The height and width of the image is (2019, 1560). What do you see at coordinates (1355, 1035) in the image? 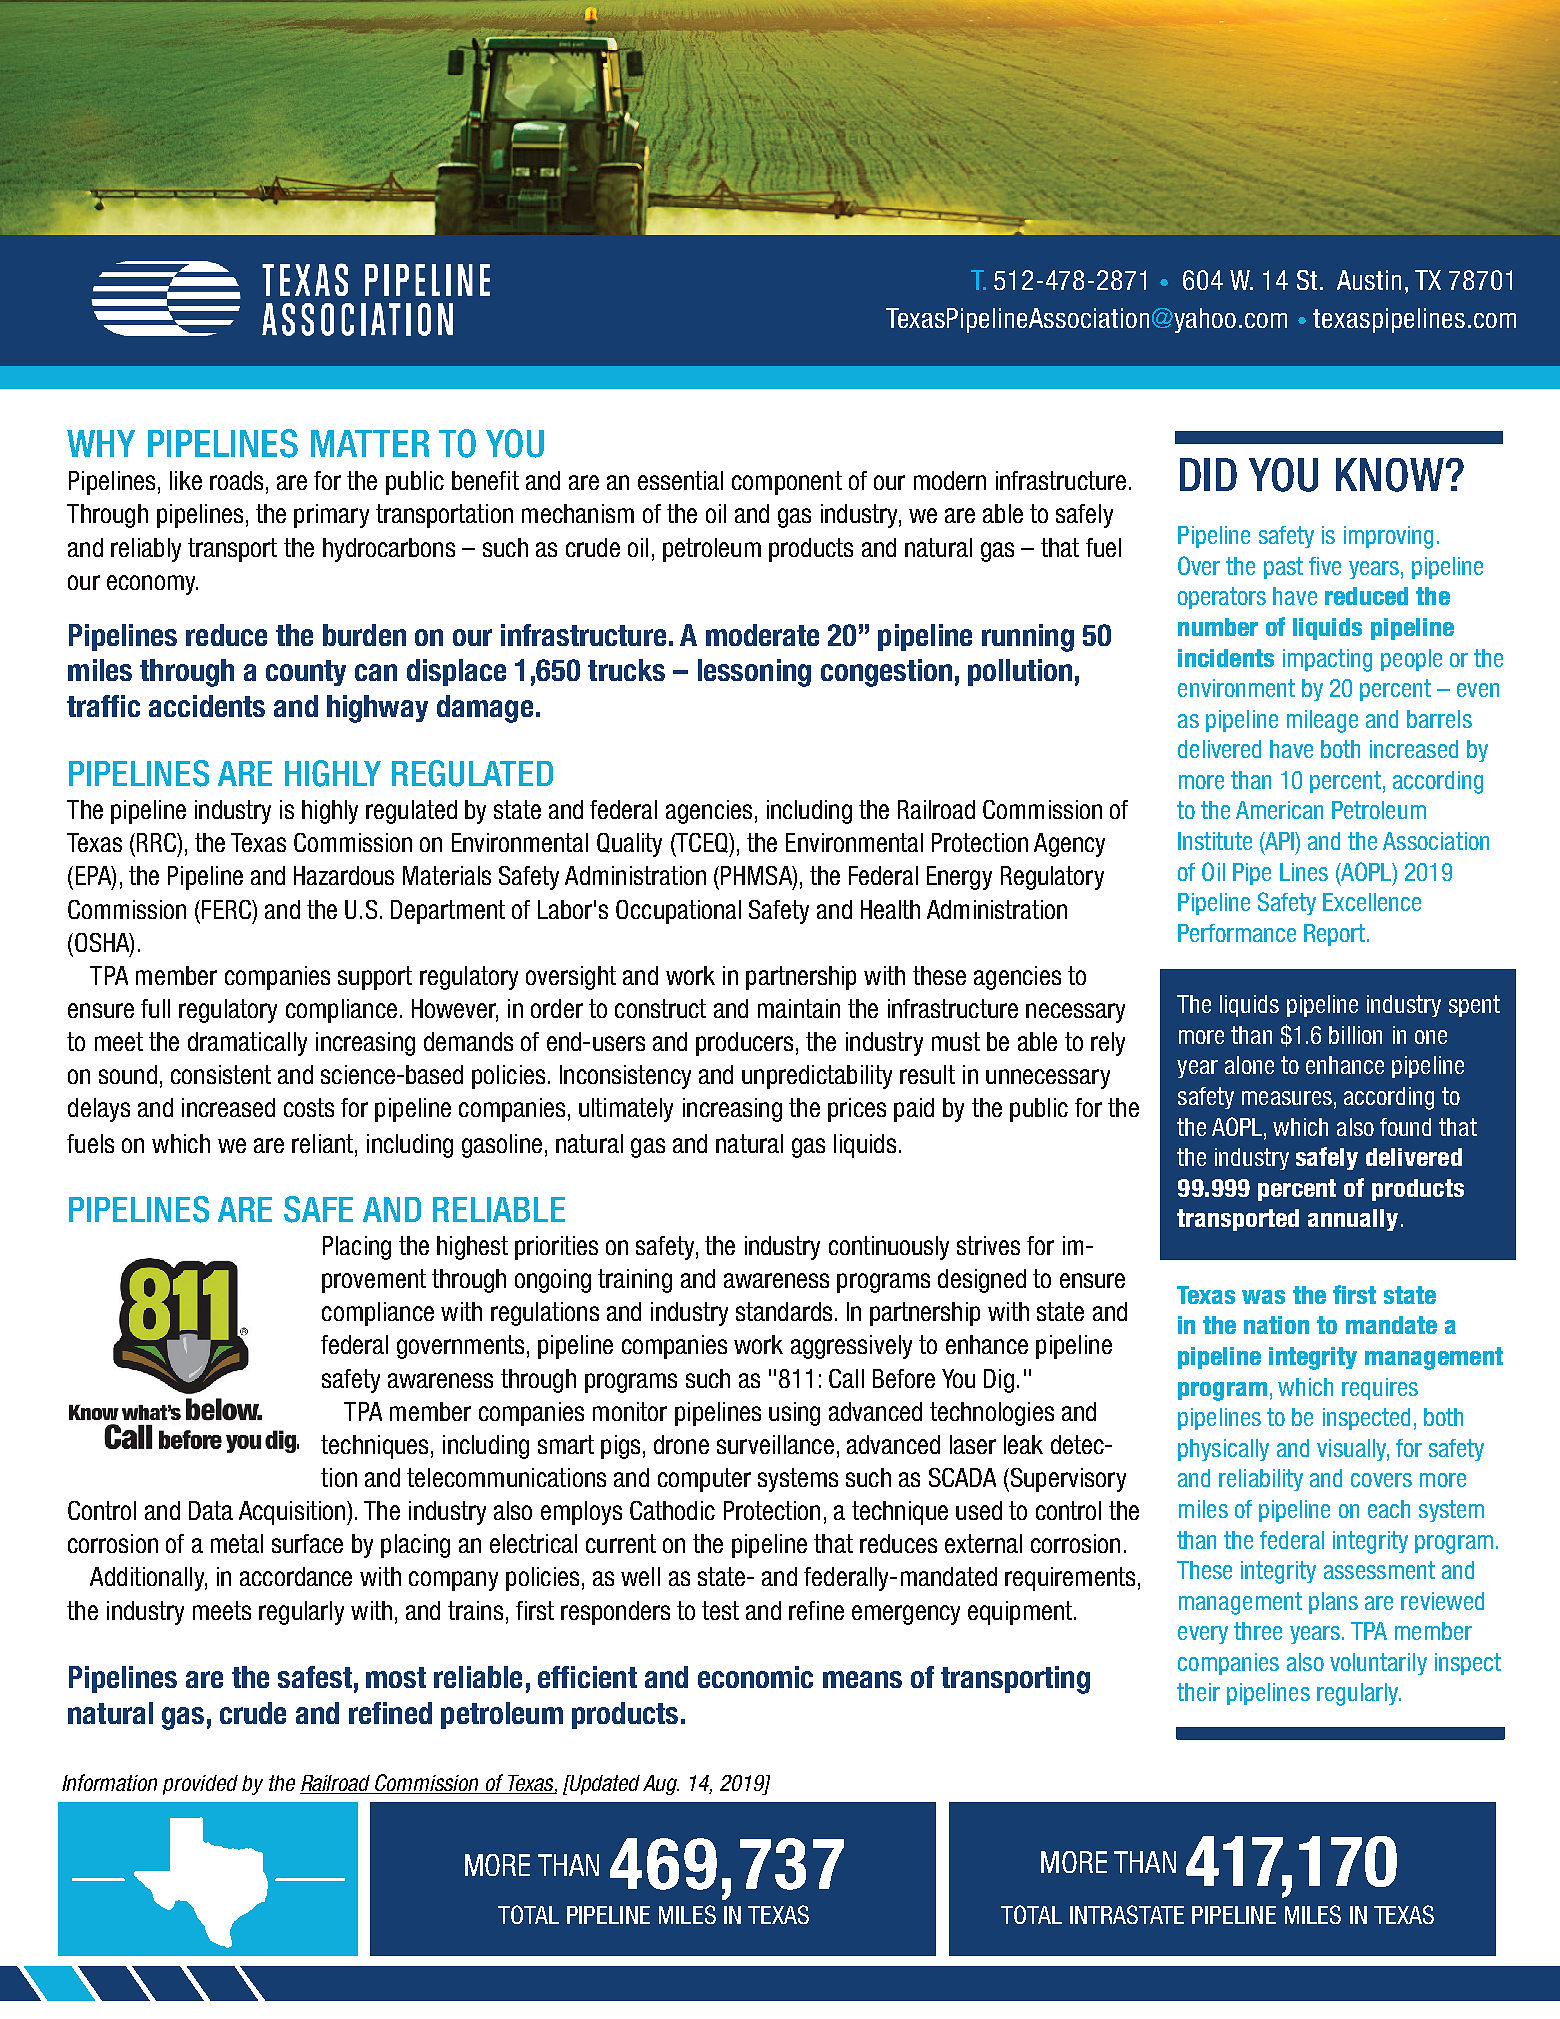
I see `billion` at bounding box center [1355, 1035].
